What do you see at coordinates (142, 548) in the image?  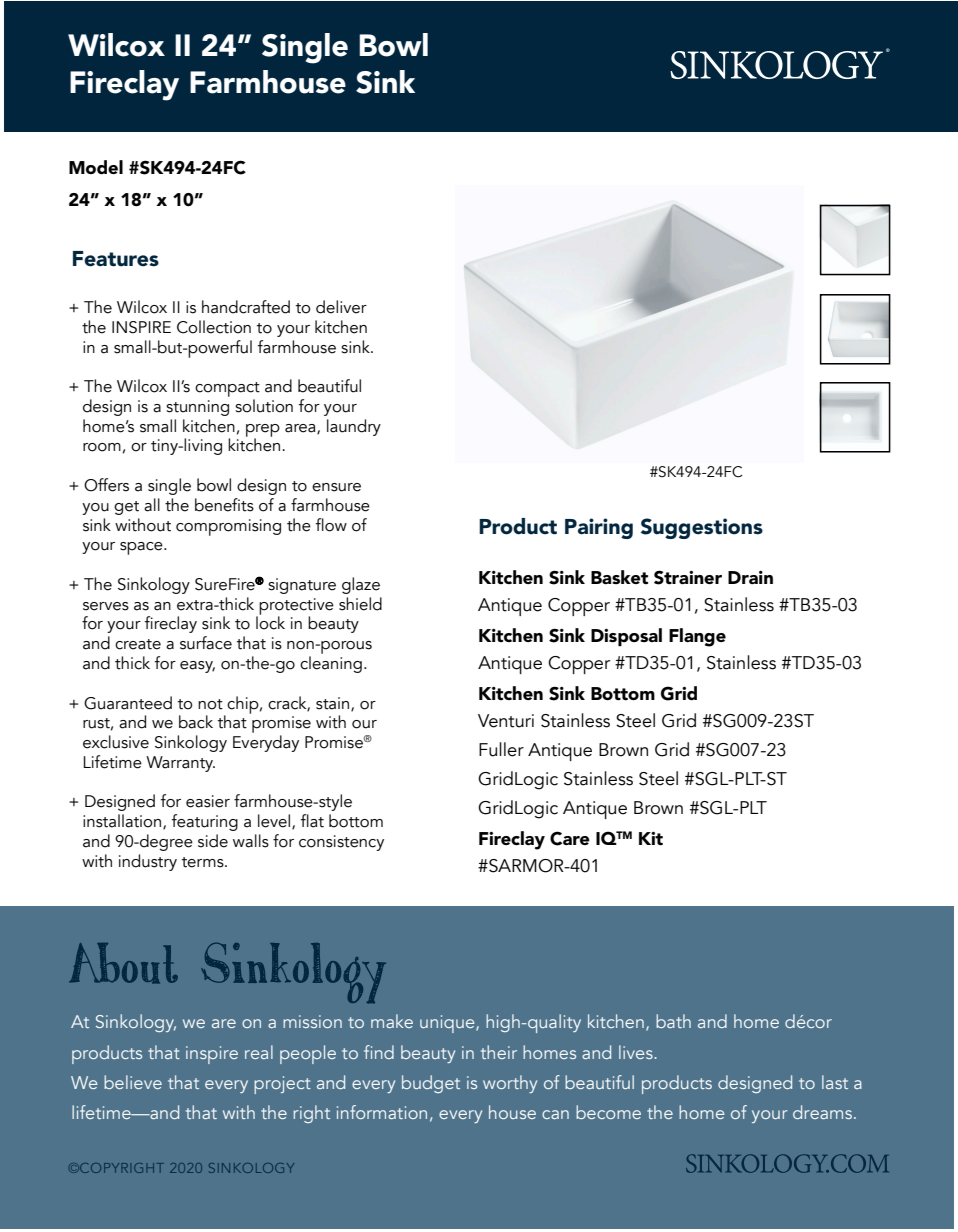 I see `space` at bounding box center [142, 548].
